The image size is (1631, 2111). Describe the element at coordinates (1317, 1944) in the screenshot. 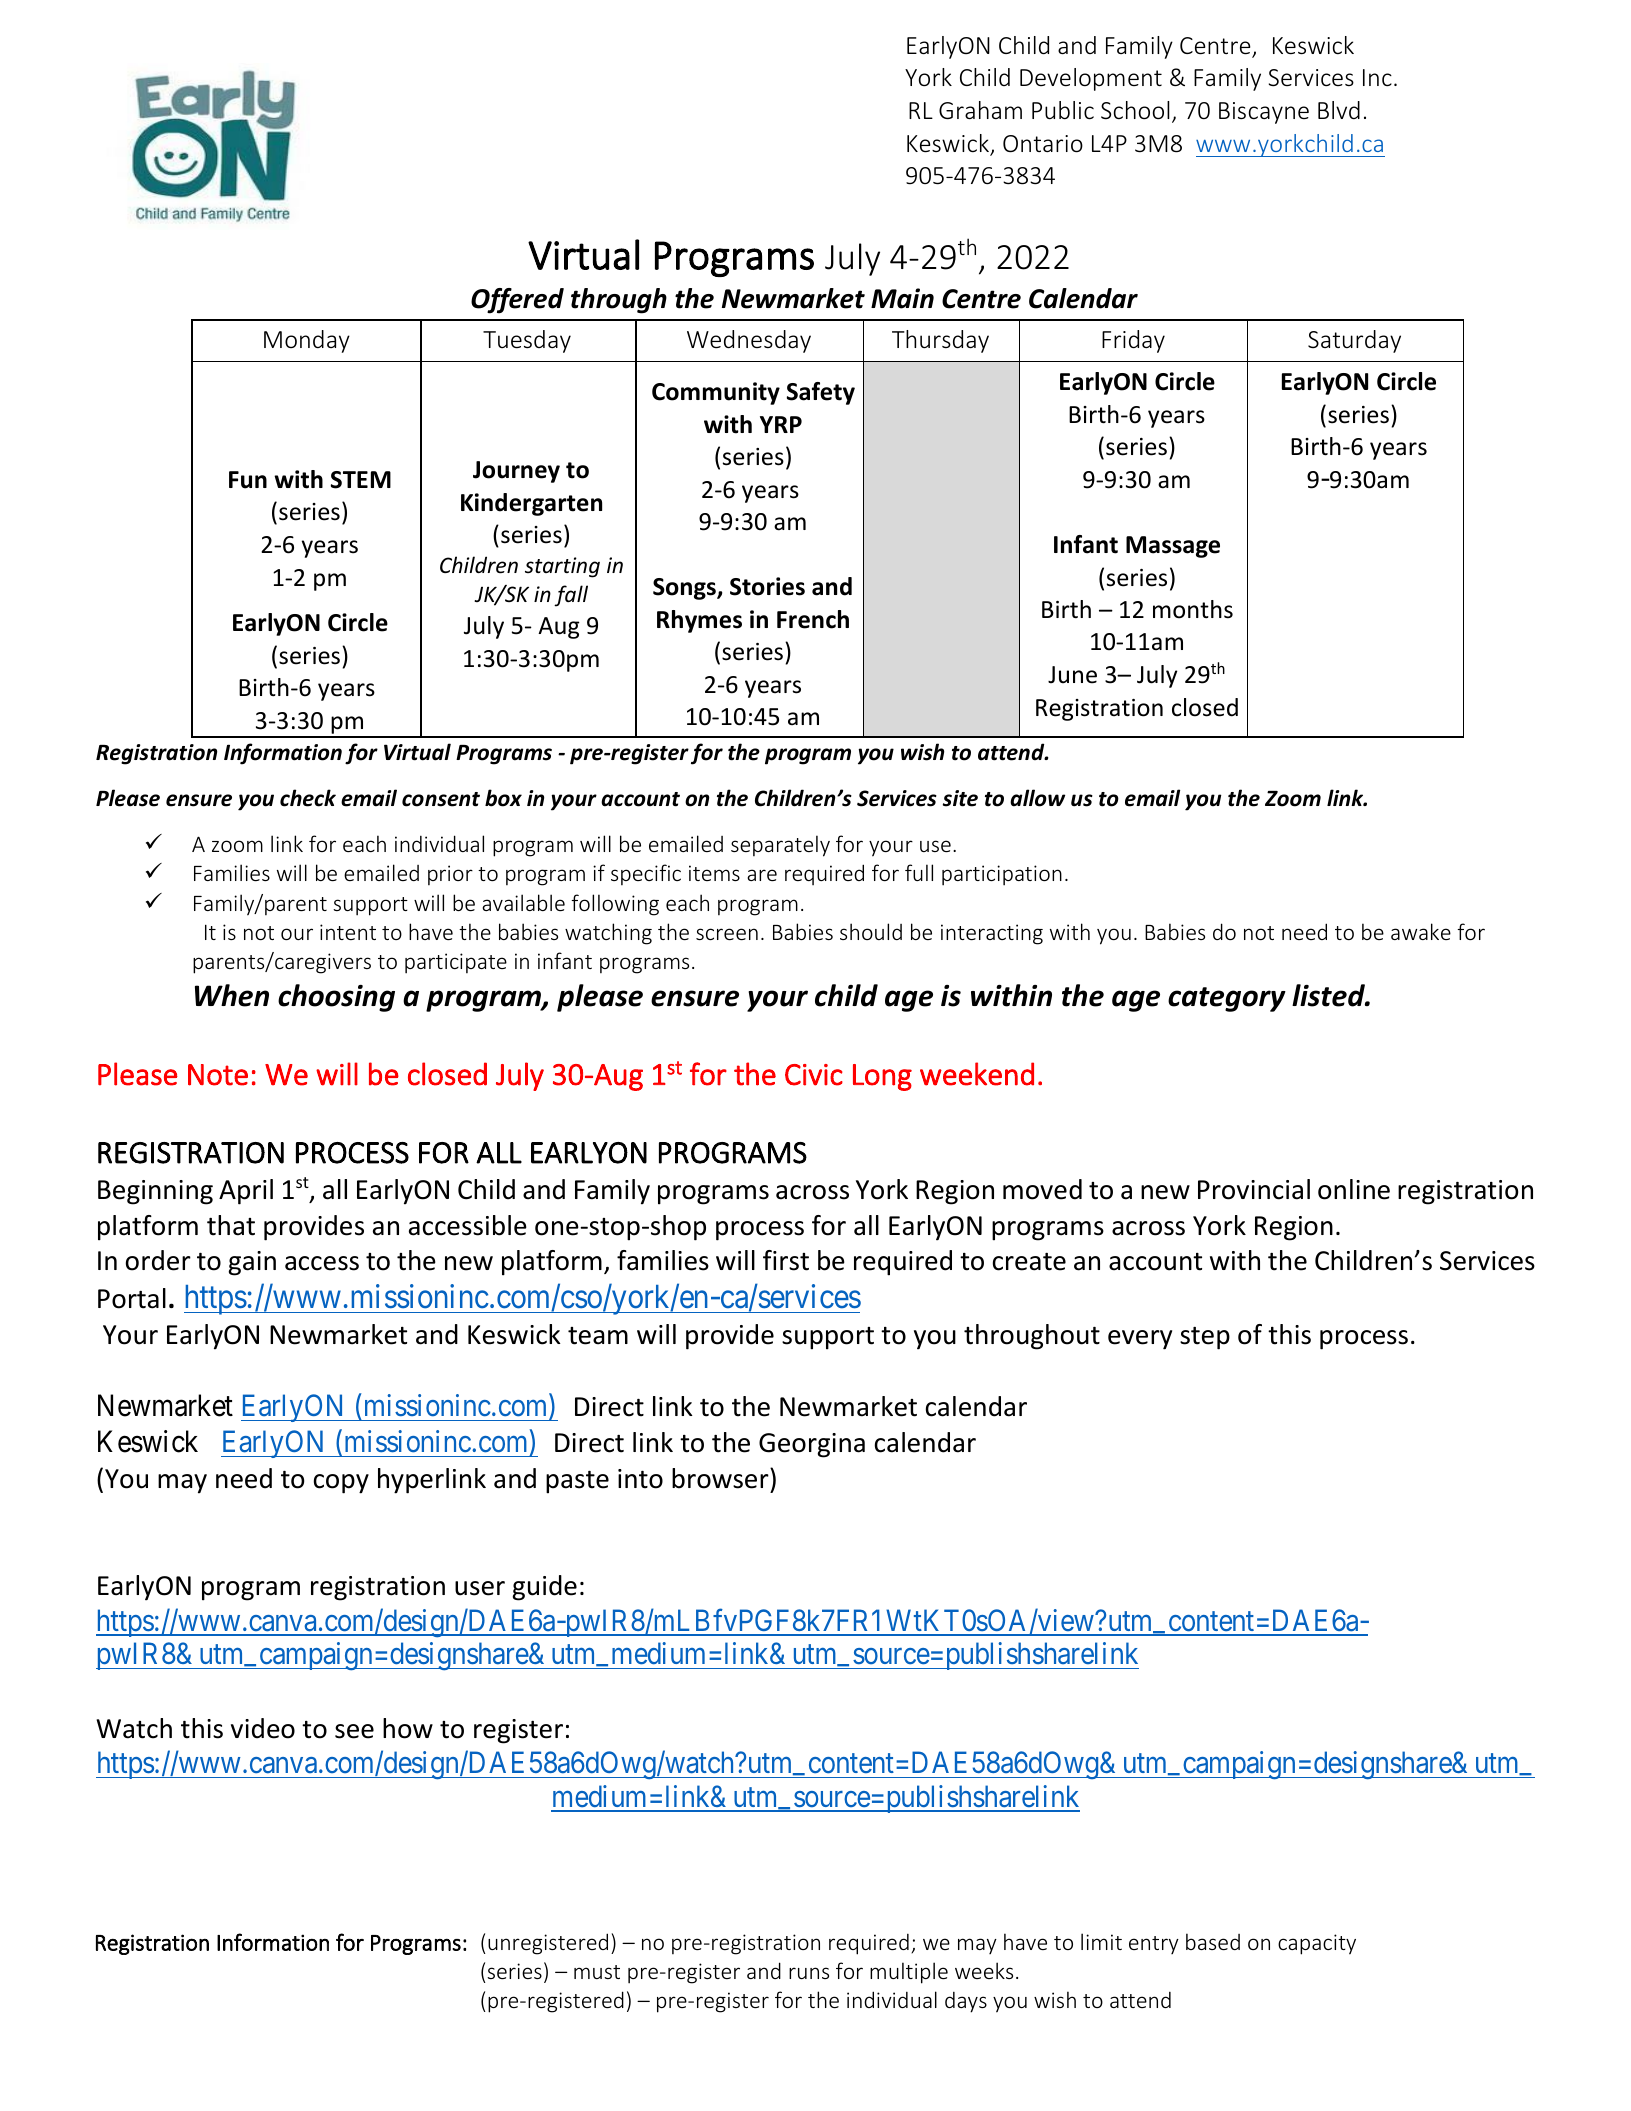

I see `capacity` at that location.
